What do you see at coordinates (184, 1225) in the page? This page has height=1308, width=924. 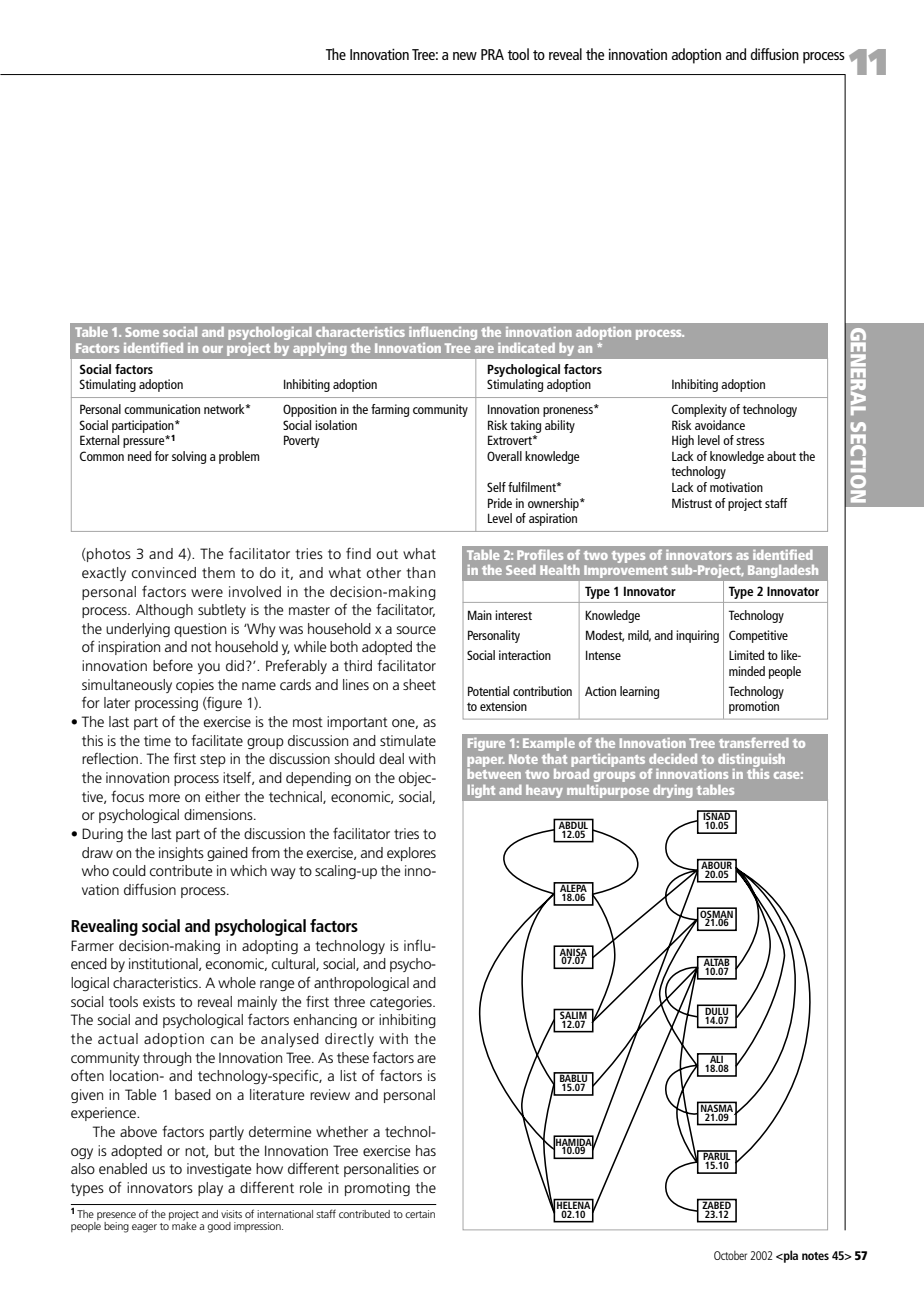 I see `make` at bounding box center [184, 1225].
